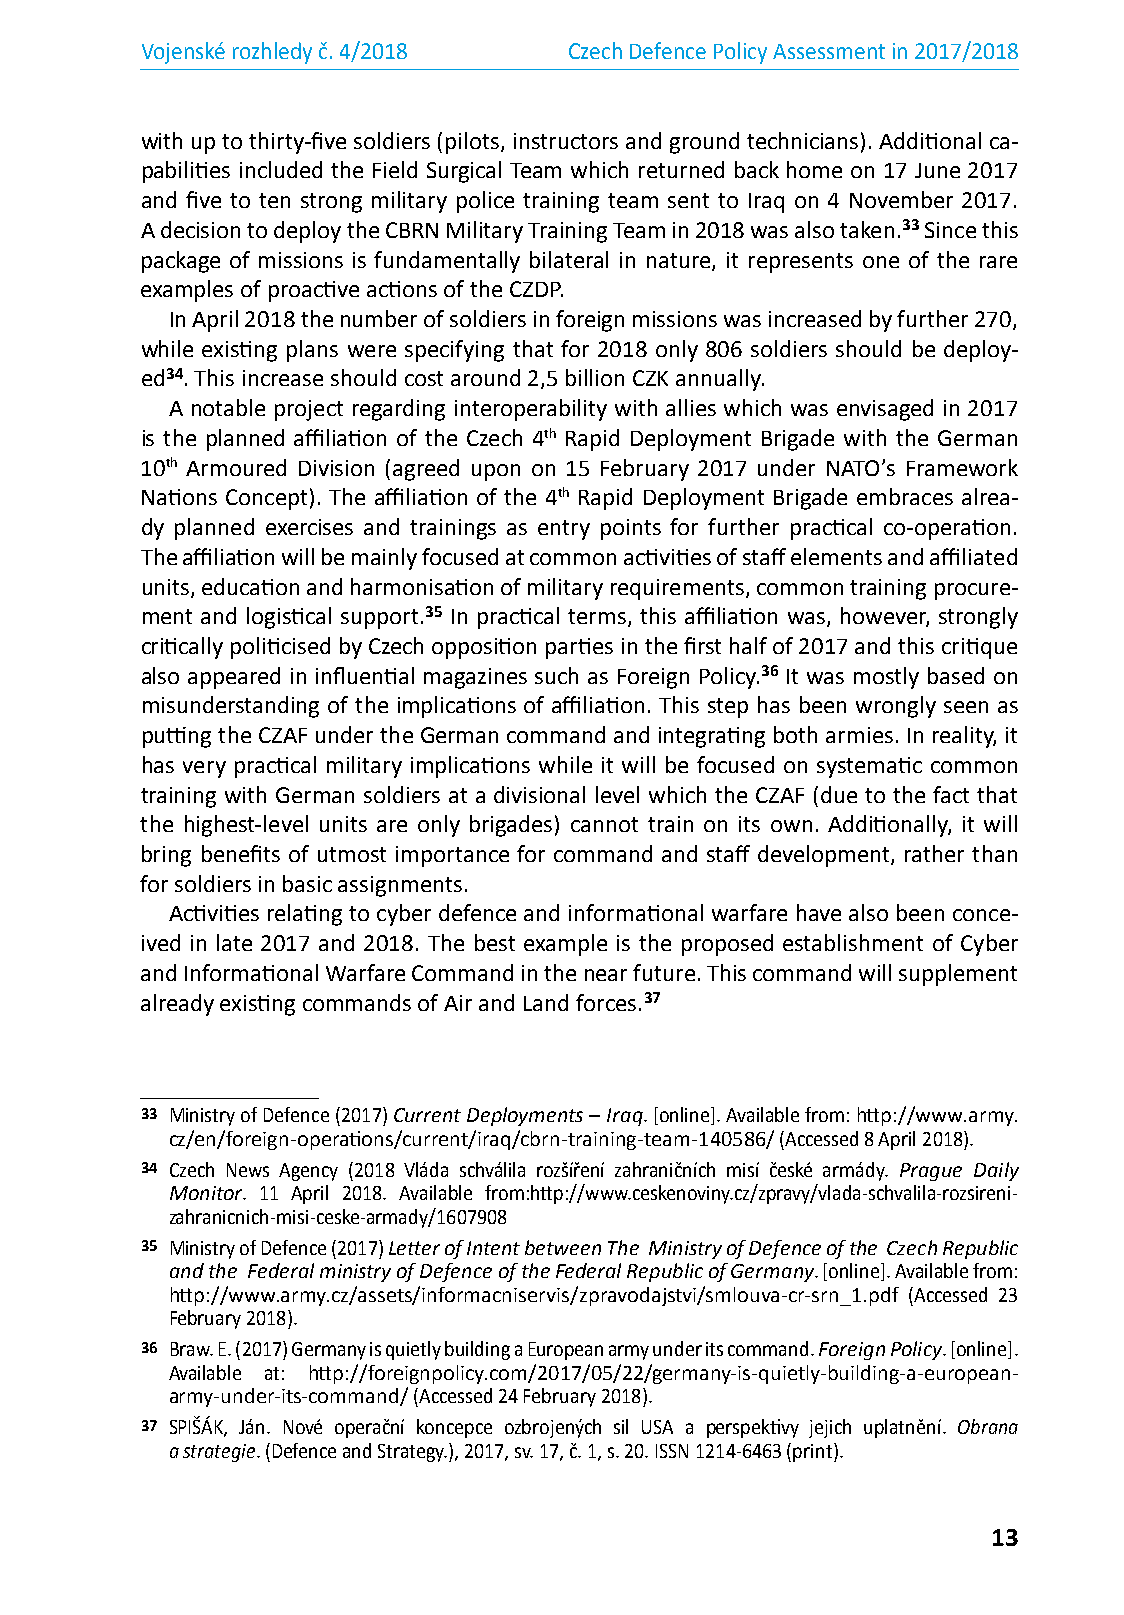  Describe the element at coordinates (812, 1453) in the page. I see `print` at that location.
